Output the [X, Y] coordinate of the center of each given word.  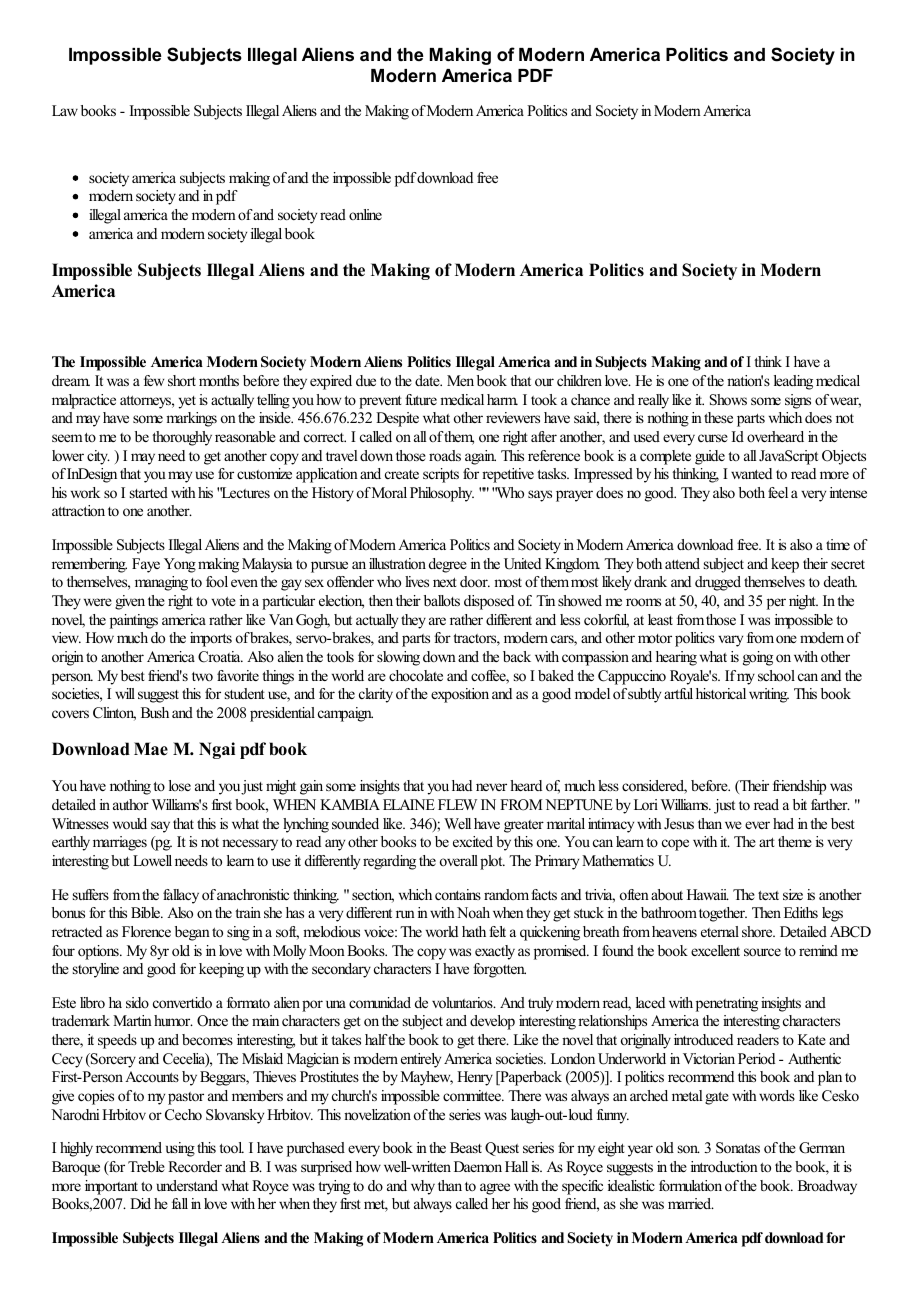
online [365, 214]
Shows [728, 400]
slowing [398, 658]
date [428, 380]
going [758, 658]
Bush [155, 712]
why [423, 1187]
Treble [146, 1166]
